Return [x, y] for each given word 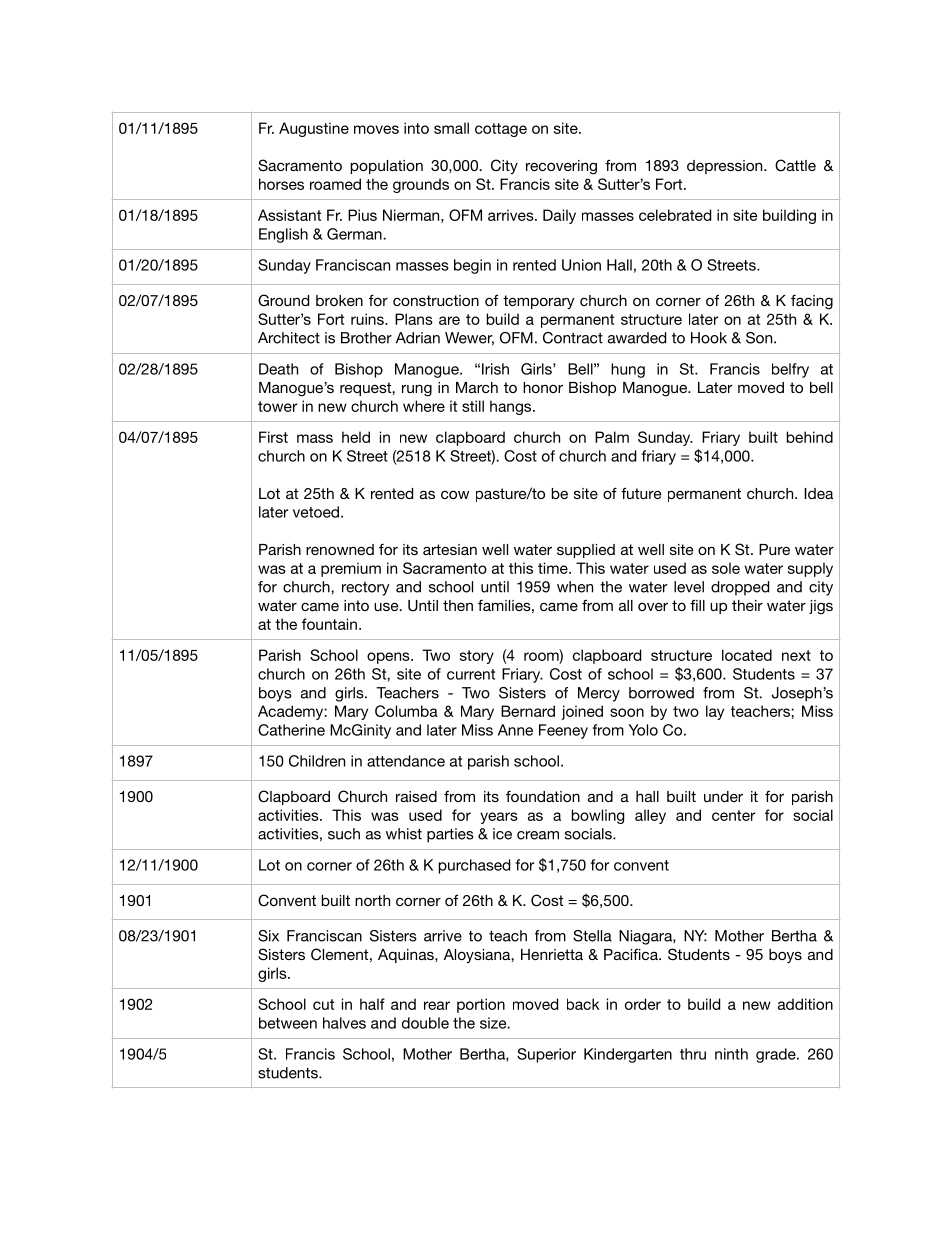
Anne [515, 730]
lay [715, 712]
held [356, 437]
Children [317, 761]
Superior [546, 1055]
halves [344, 1023]
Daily [559, 216]
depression [726, 167]
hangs [512, 407]
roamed [335, 184]
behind [809, 437]
